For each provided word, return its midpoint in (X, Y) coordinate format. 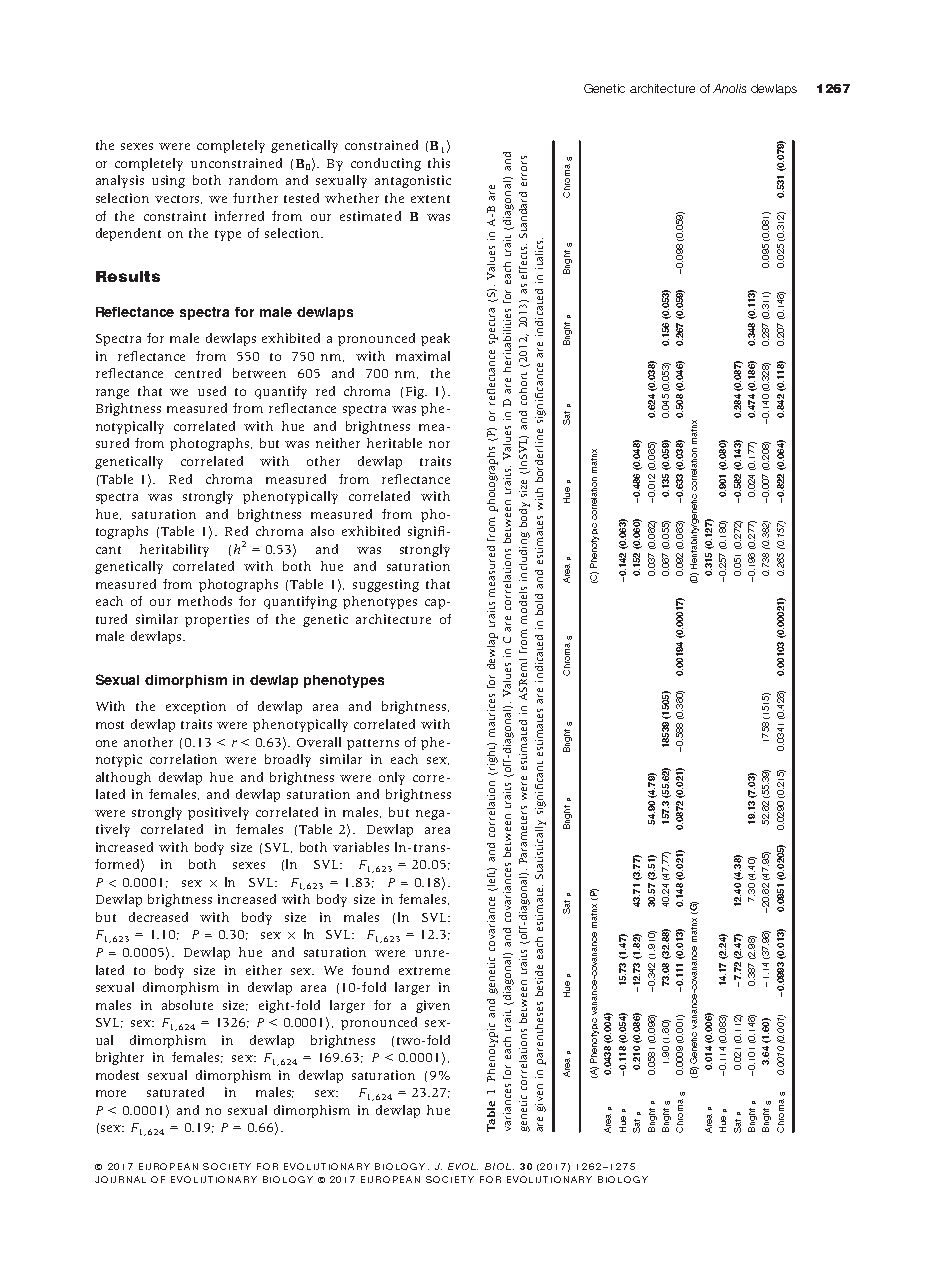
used (212, 391)
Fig (416, 392)
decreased (158, 917)
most (110, 725)
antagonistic (413, 181)
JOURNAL (120, 1179)
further (255, 198)
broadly (288, 760)
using (168, 181)
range (112, 394)
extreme (424, 971)
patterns (373, 744)
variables (361, 847)
